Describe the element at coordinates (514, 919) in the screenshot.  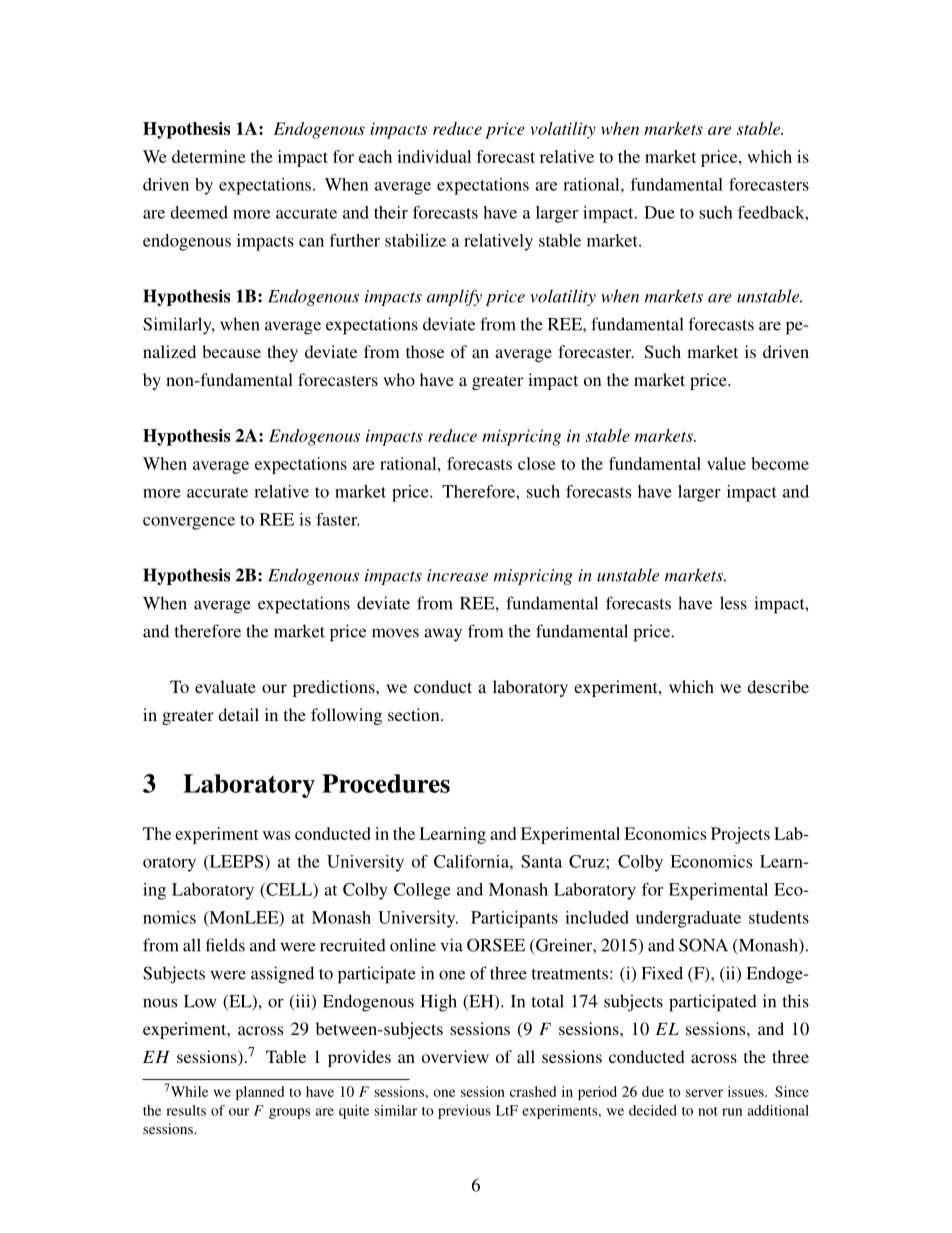
I see `Participants` at that location.
